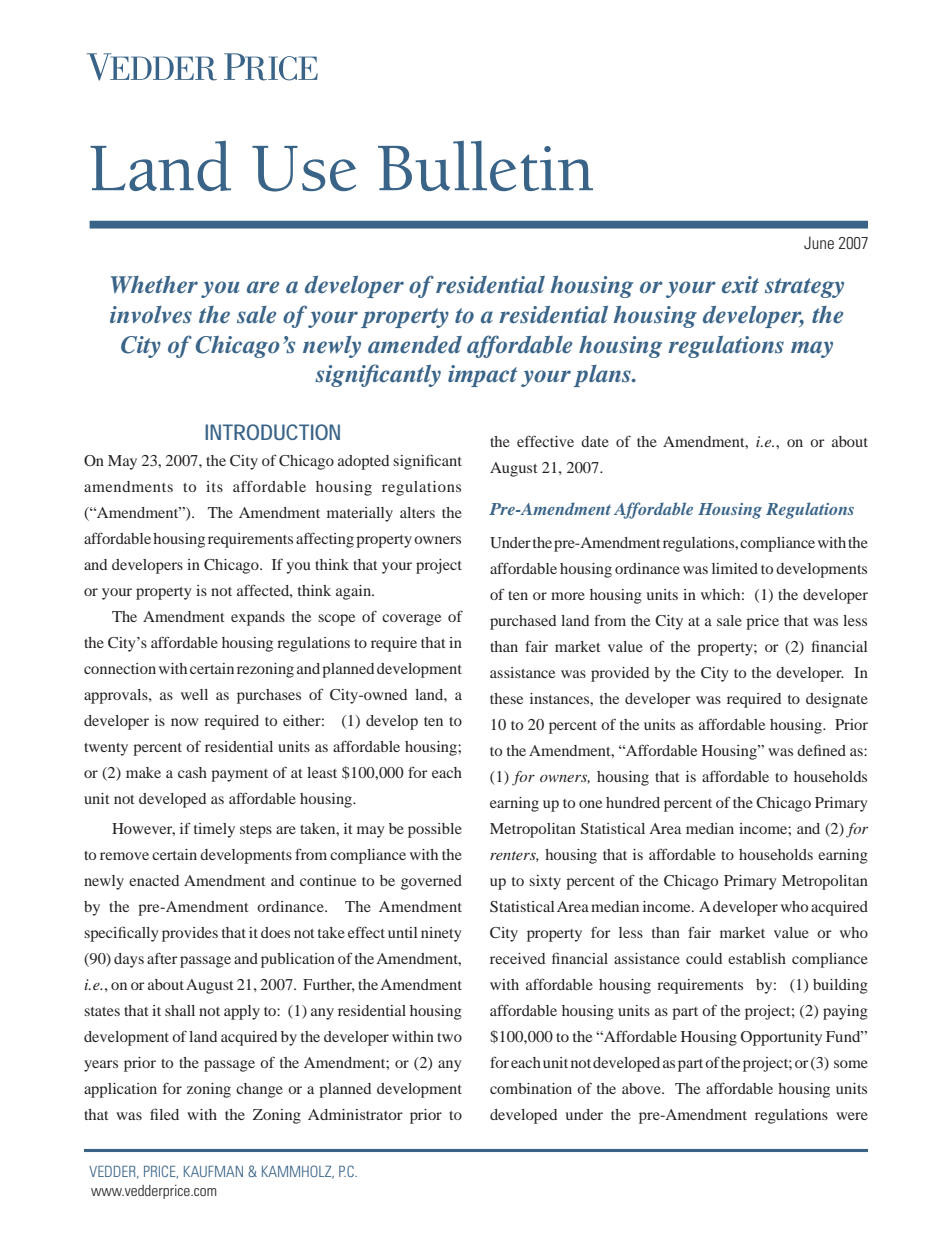 The height and width of the document is (1233, 952). What do you see at coordinates (740, 285) in the document?
I see `exit` at bounding box center [740, 285].
